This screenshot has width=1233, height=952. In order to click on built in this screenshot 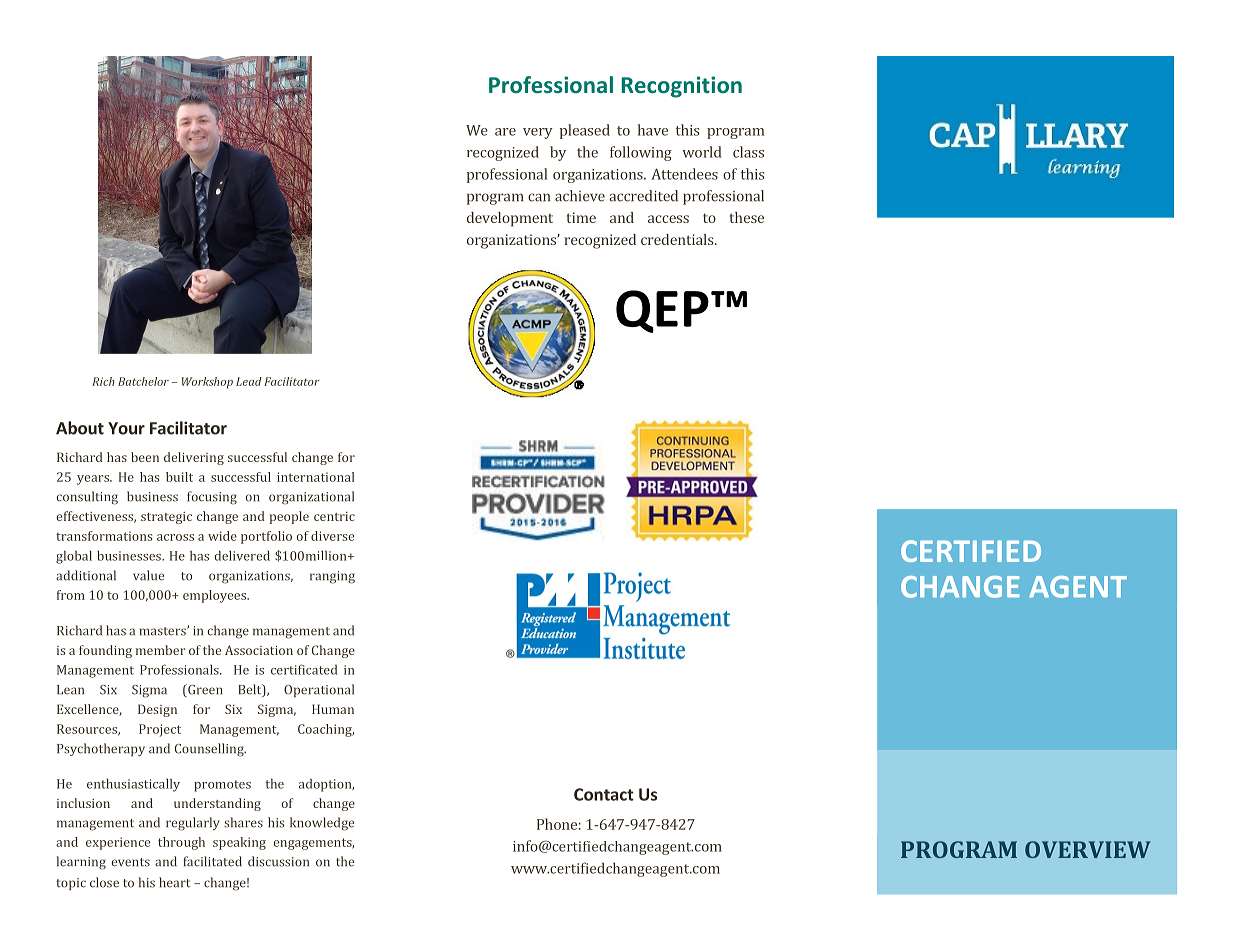, I will do `click(179, 477)`.
